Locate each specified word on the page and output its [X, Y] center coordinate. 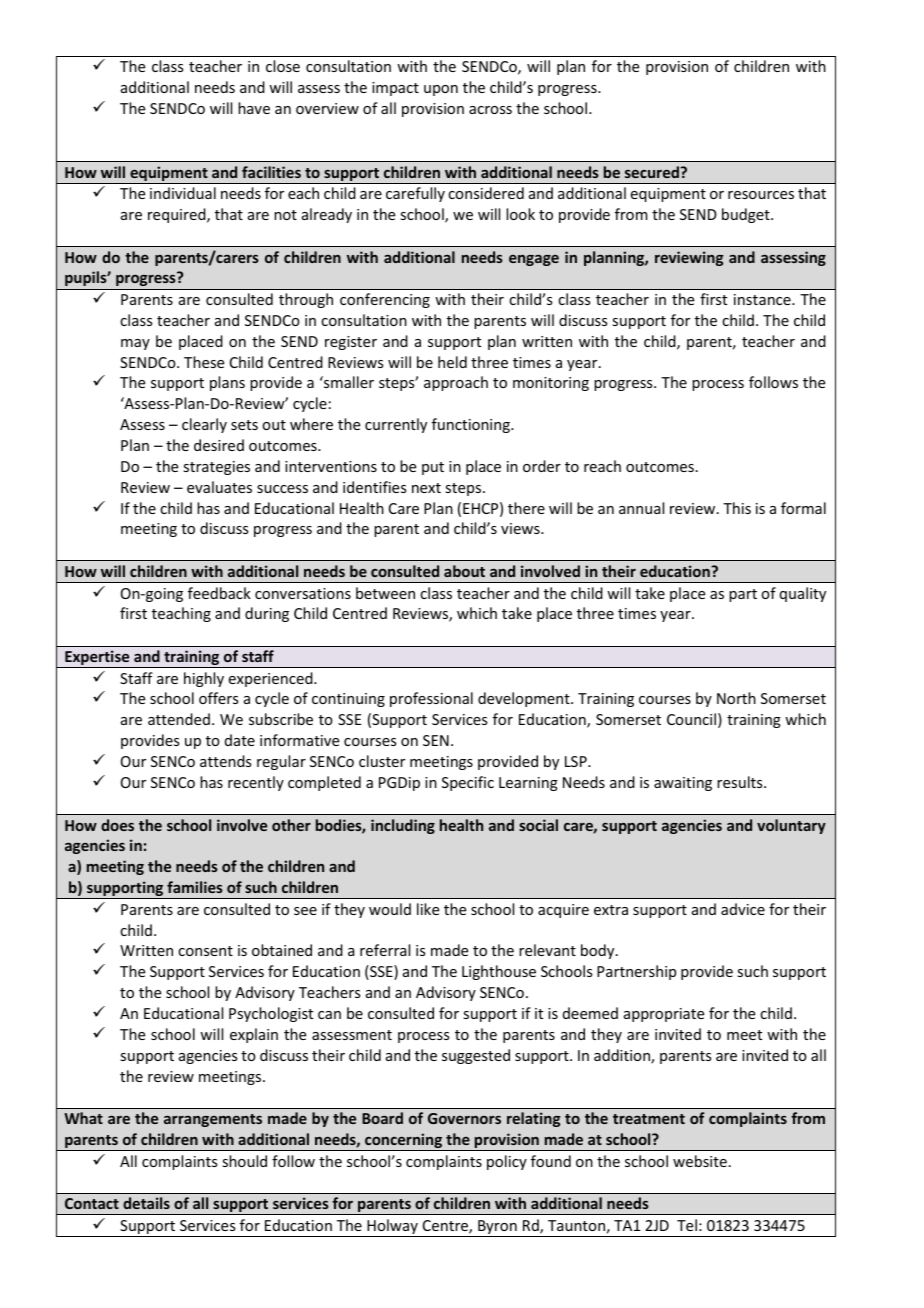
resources [761, 195]
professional [431, 699]
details [146, 1203]
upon [441, 90]
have [254, 108]
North [736, 698]
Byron [497, 1228]
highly [204, 679]
